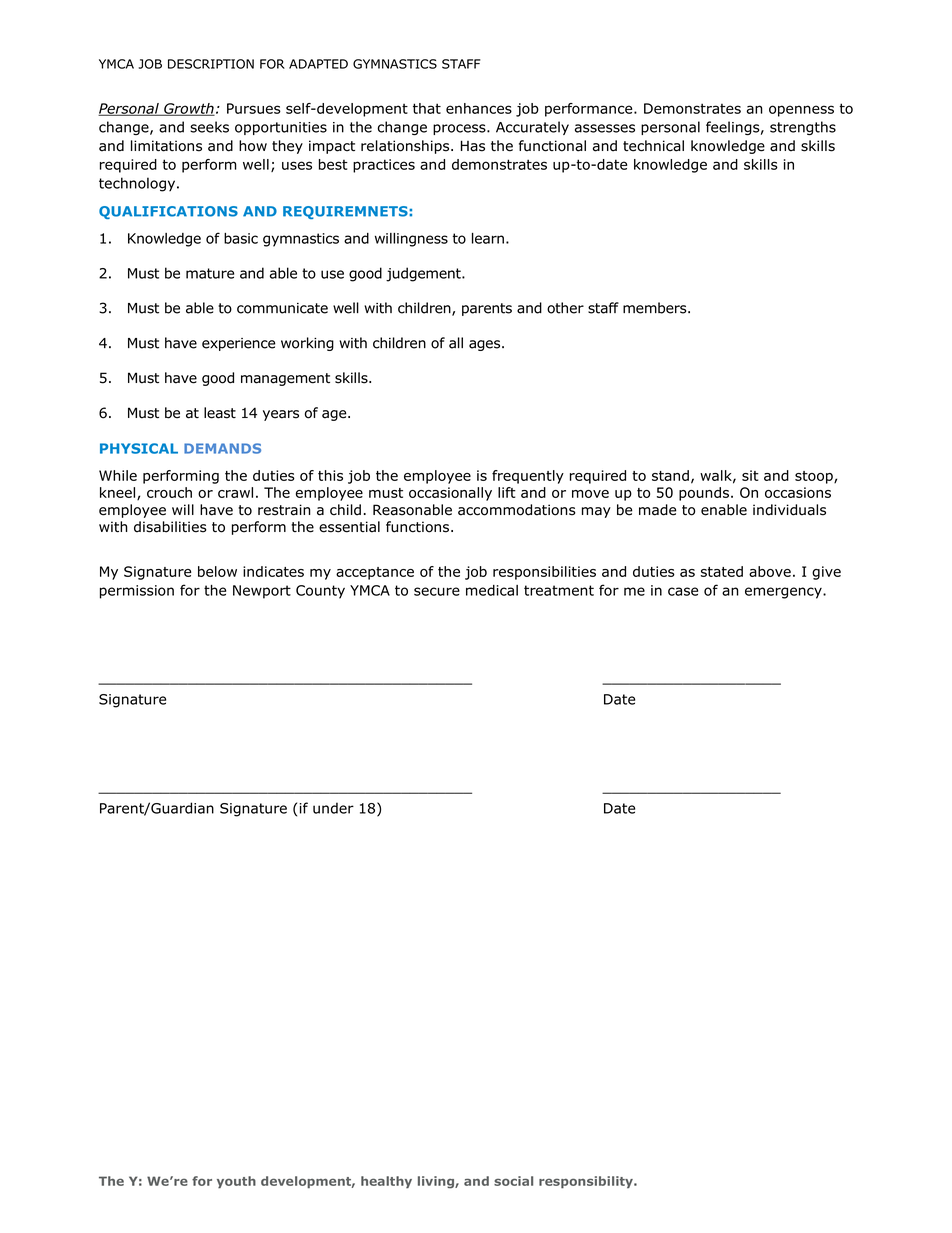  I want to click on Growth, so click(188, 109).
